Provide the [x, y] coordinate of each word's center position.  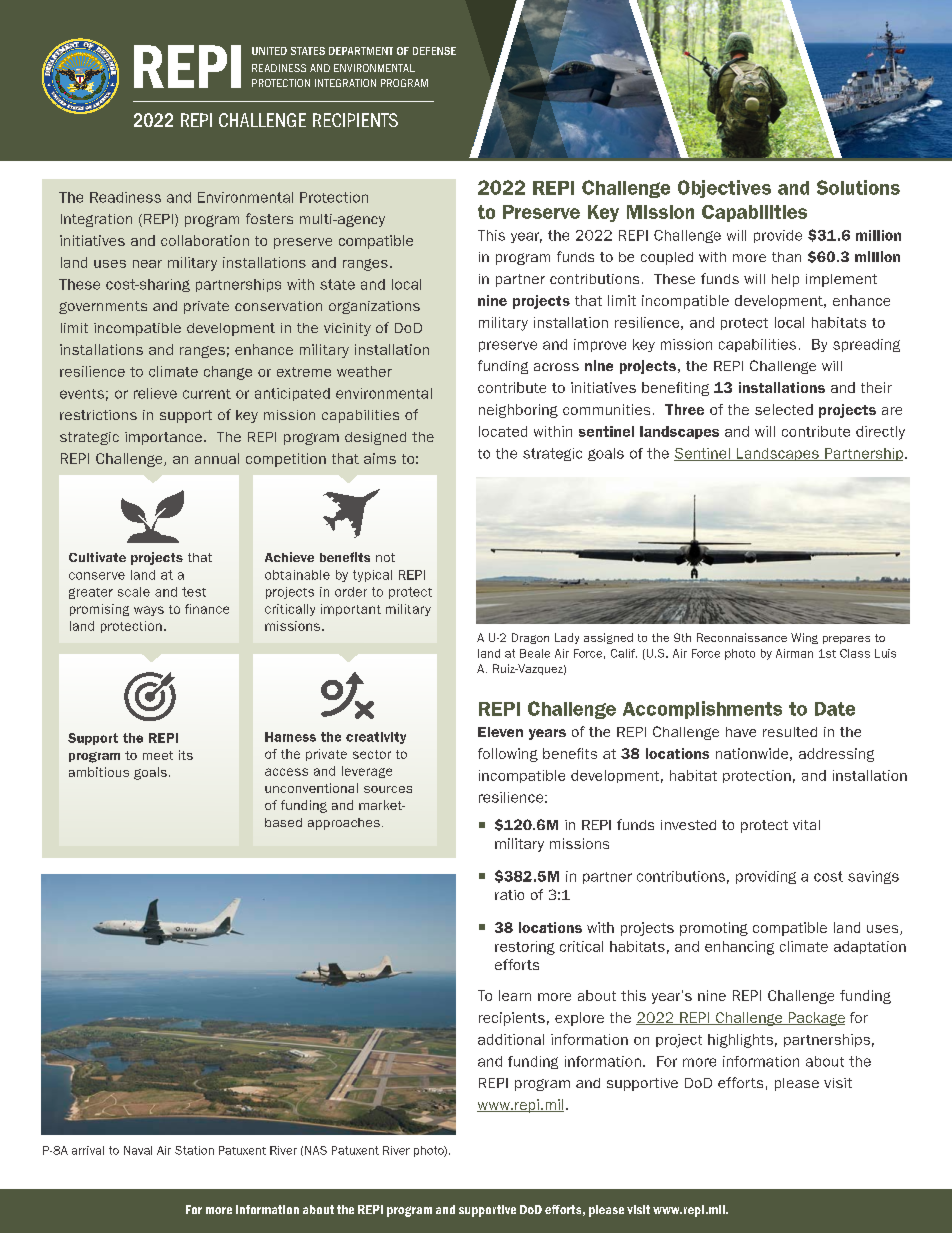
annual [217, 458]
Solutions [858, 187]
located [503, 431]
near [147, 264]
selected [784, 409]
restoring [525, 948]
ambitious [99, 772]
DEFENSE [434, 51]
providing [766, 877]
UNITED [269, 51]
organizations [374, 307]
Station [194, 1150]
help [785, 280]
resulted [790, 732]
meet [158, 755]
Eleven [500, 732]
